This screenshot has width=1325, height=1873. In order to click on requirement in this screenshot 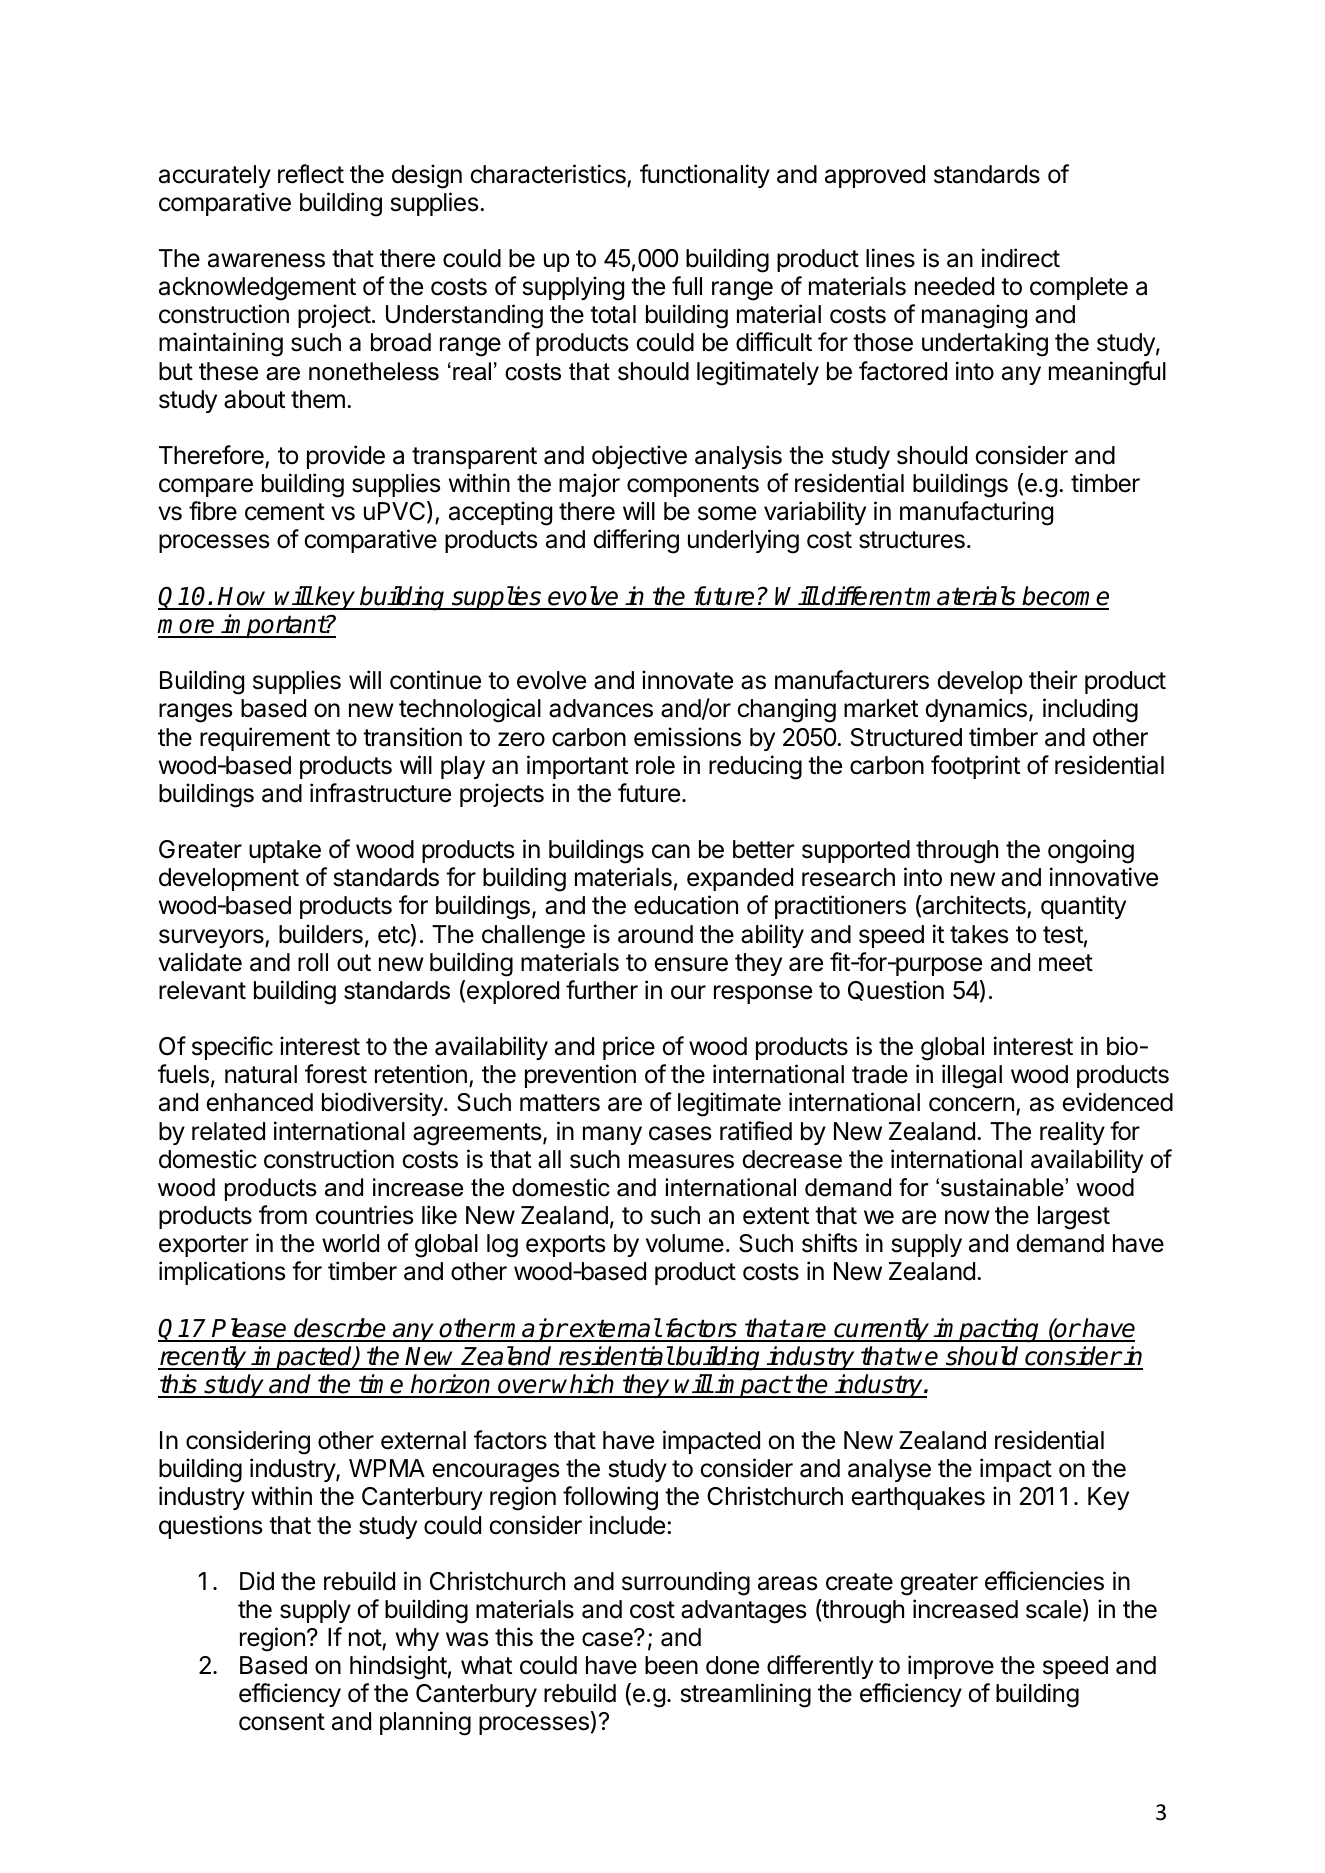, I will do `click(265, 739)`.
